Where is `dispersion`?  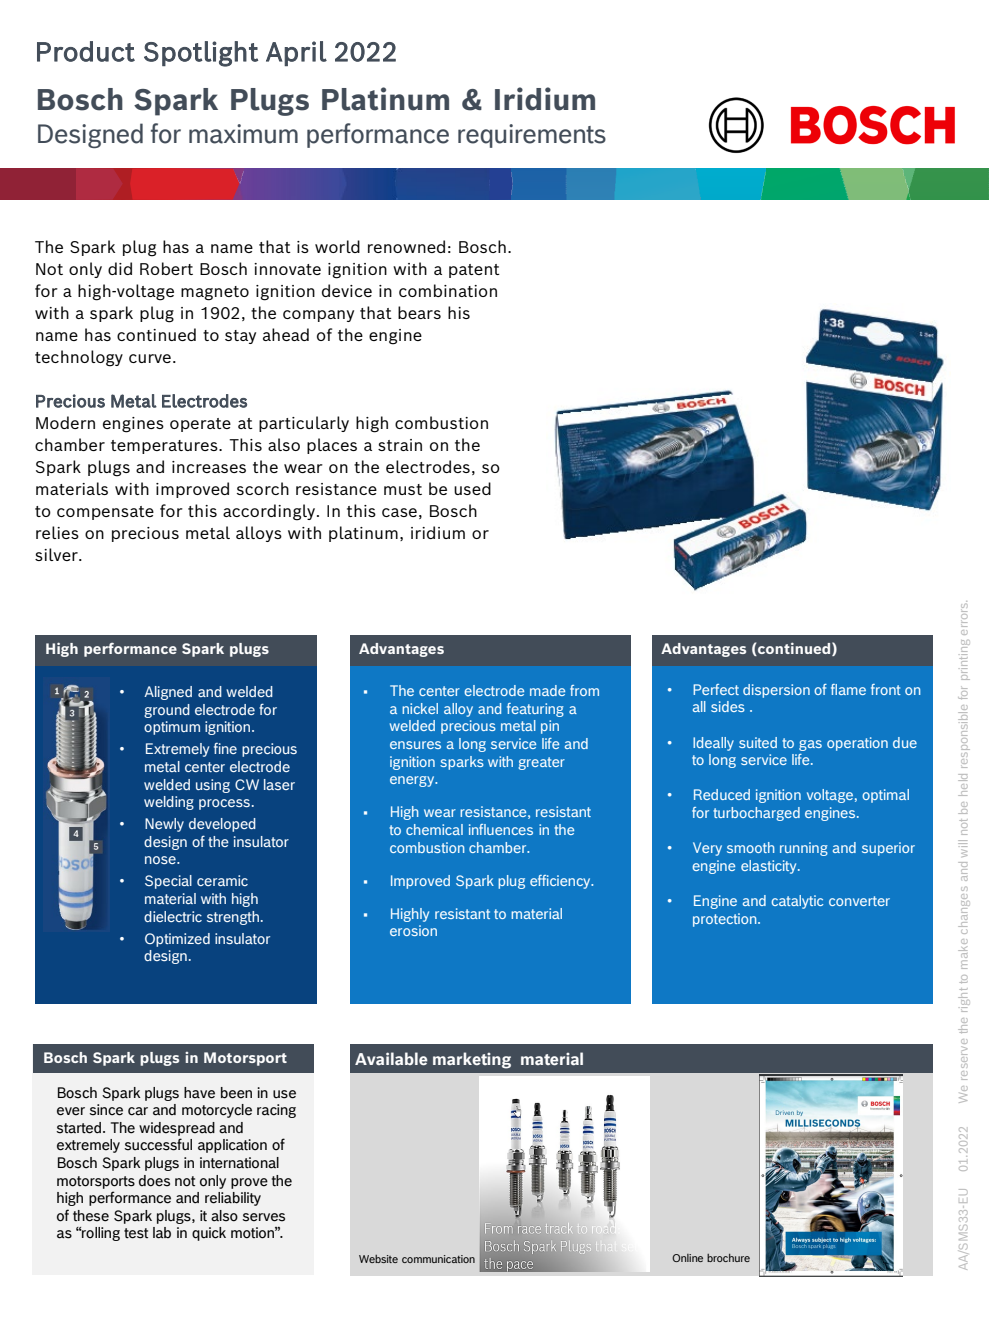
dispersion is located at coordinates (776, 691).
